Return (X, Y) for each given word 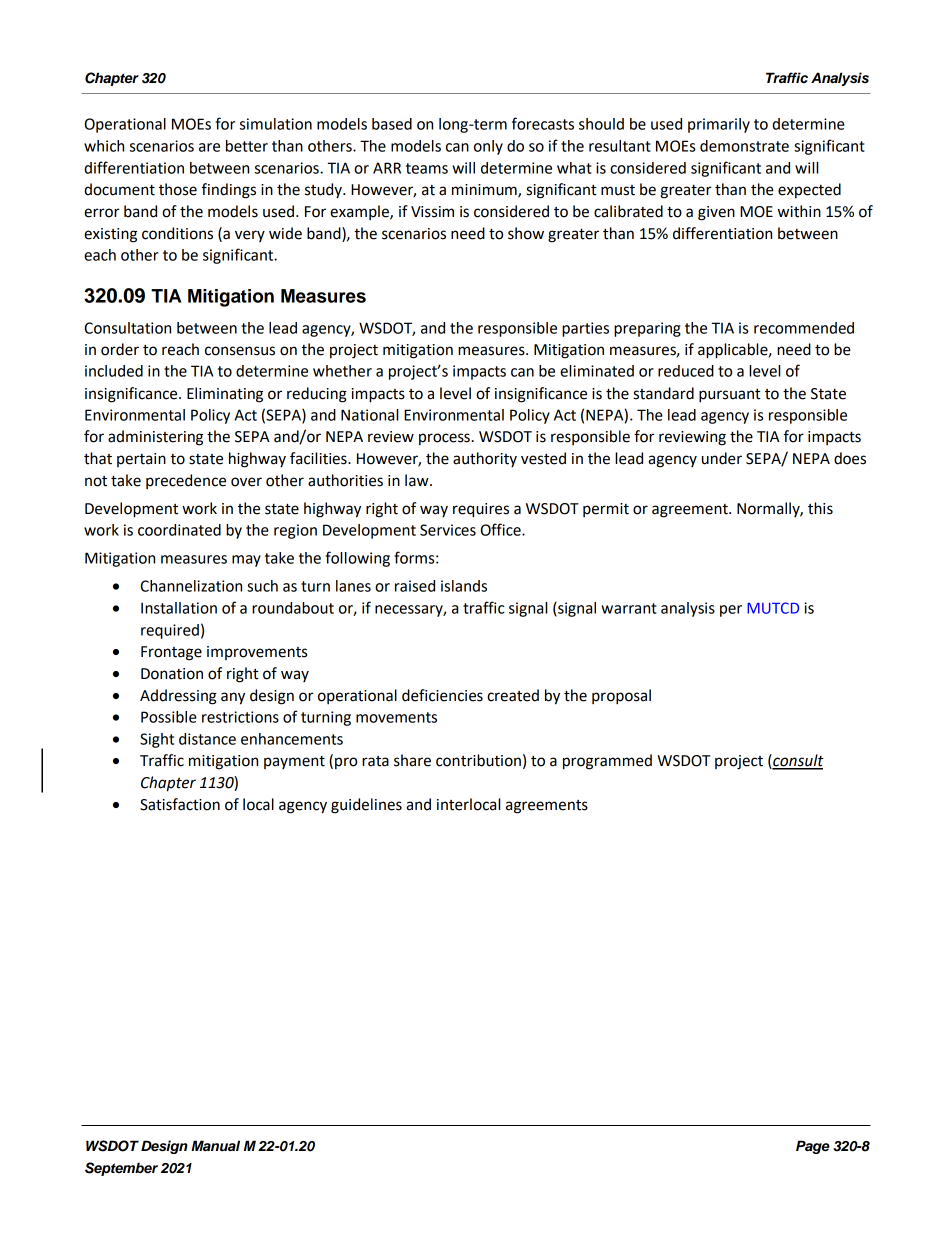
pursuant (730, 396)
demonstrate (744, 146)
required (170, 631)
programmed (607, 762)
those (178, 189)
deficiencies (442, 695)
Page (813, 1147)
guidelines (366, 806)
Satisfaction (180, 804)
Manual (215, 1145)
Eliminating (225, 395)
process (444, 439)
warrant (629, 608)
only (488, 147)
